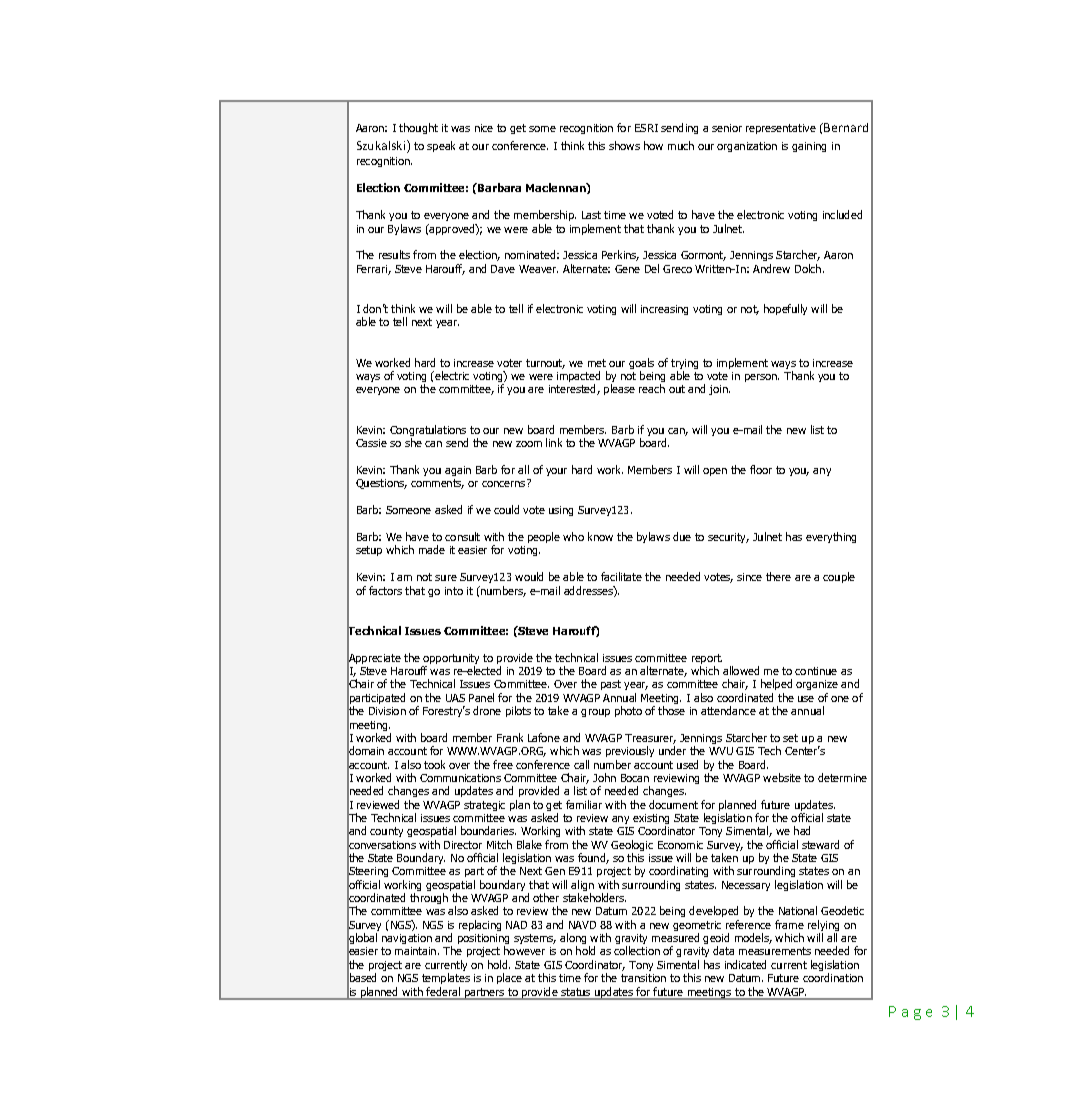 The width and height of the screenshot is (1092, 1104). What do you see at coordinates (624, 145) in the screenshot?
I see `shows` at bounding box center [624, 145].
